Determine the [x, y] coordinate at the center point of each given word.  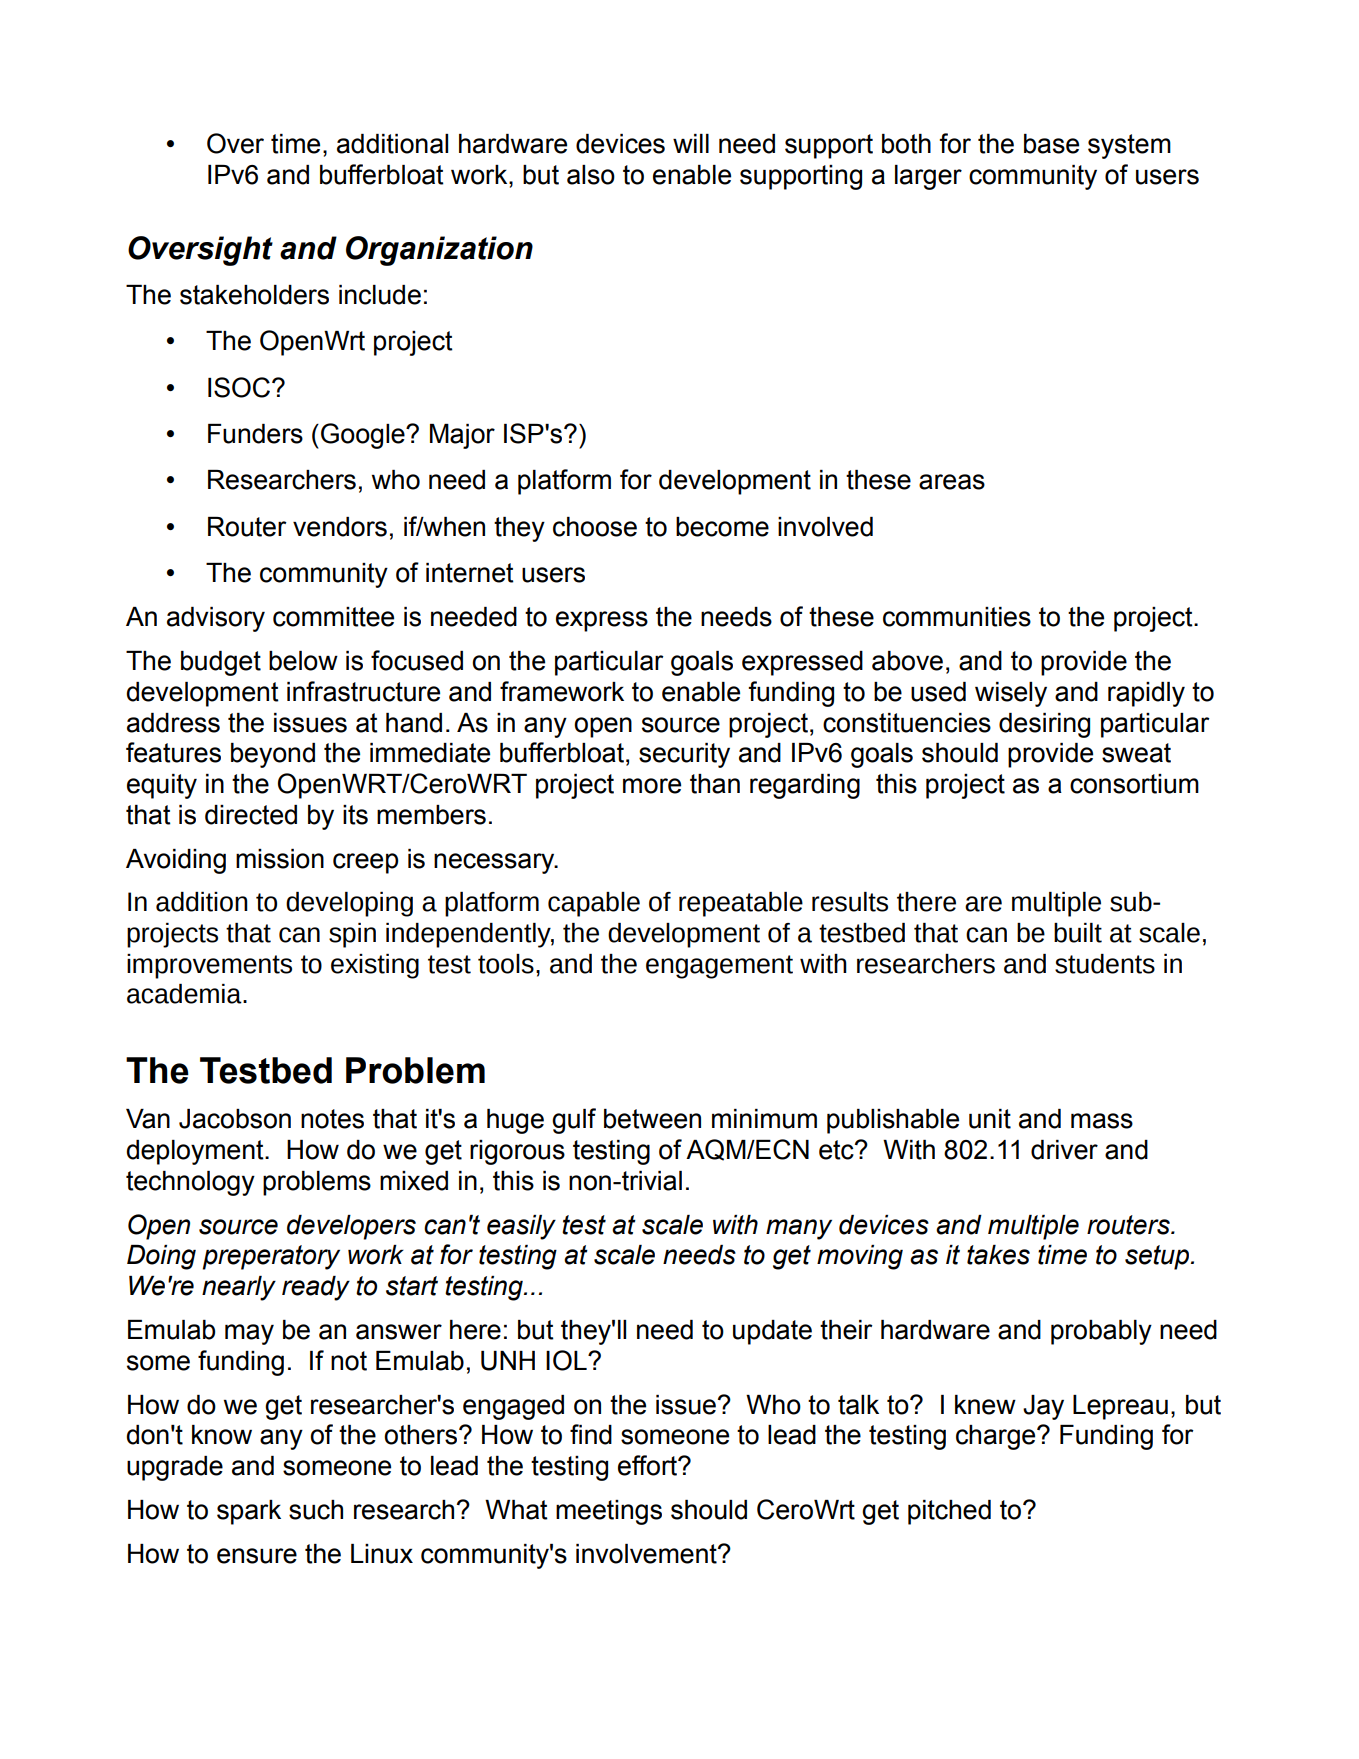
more [652, 786]
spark [249, 1512]
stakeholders [254, 295]
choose [595, 527]
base [1051, 144]
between [652, 1119]
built [1078, 933]
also [591, 175]
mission [280, 859]
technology [190, 1183]
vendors [340, 527]
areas [952, 482]
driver [1064, 1150]
